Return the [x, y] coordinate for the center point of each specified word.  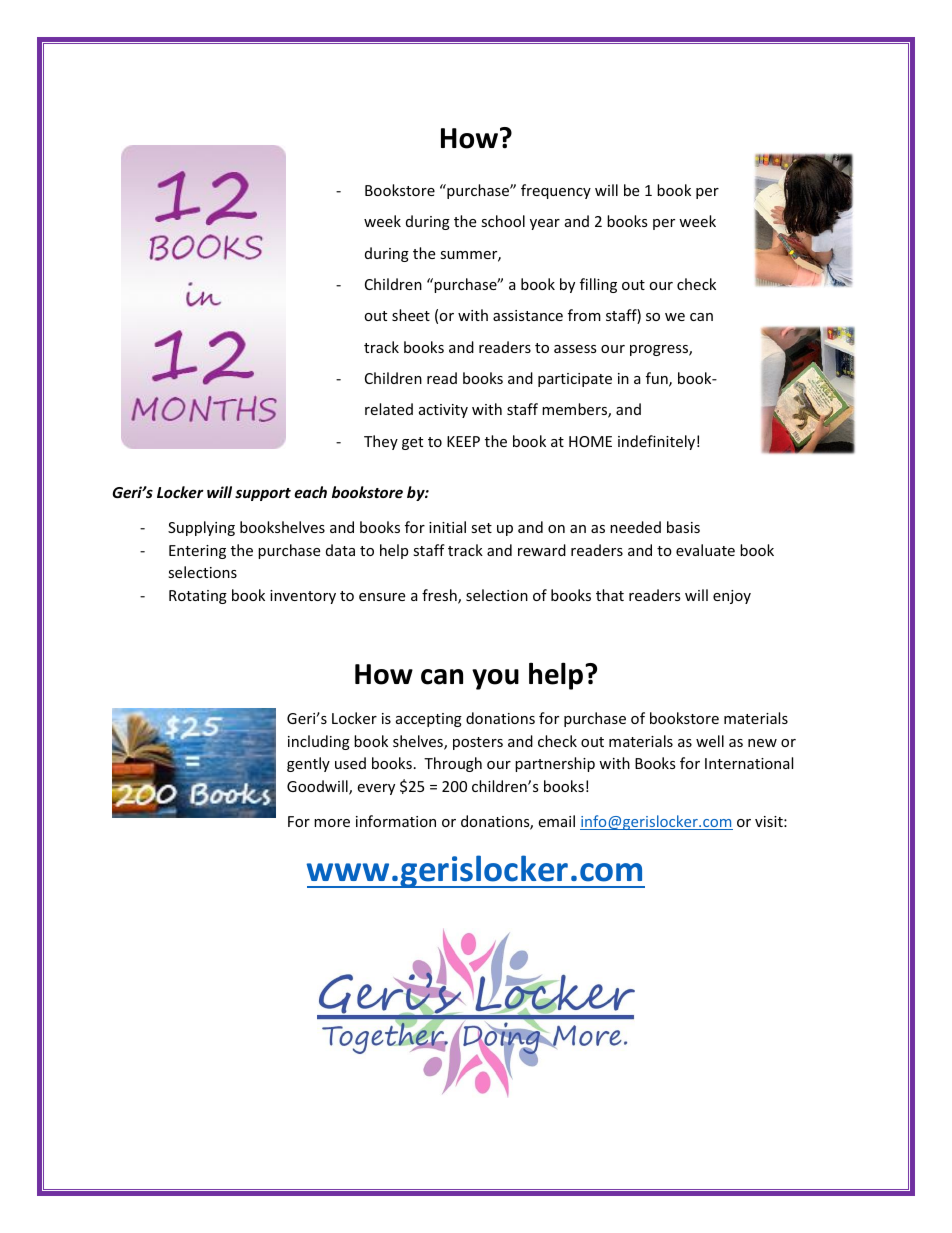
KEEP [463, 441]
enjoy [732, 597]
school [503, 221]
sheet [411, 315]
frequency [556, 191]
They [381, 442]
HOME [590, 441]
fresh [440, 596]
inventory [303, 597]
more [332, 823]
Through [453, 764]
